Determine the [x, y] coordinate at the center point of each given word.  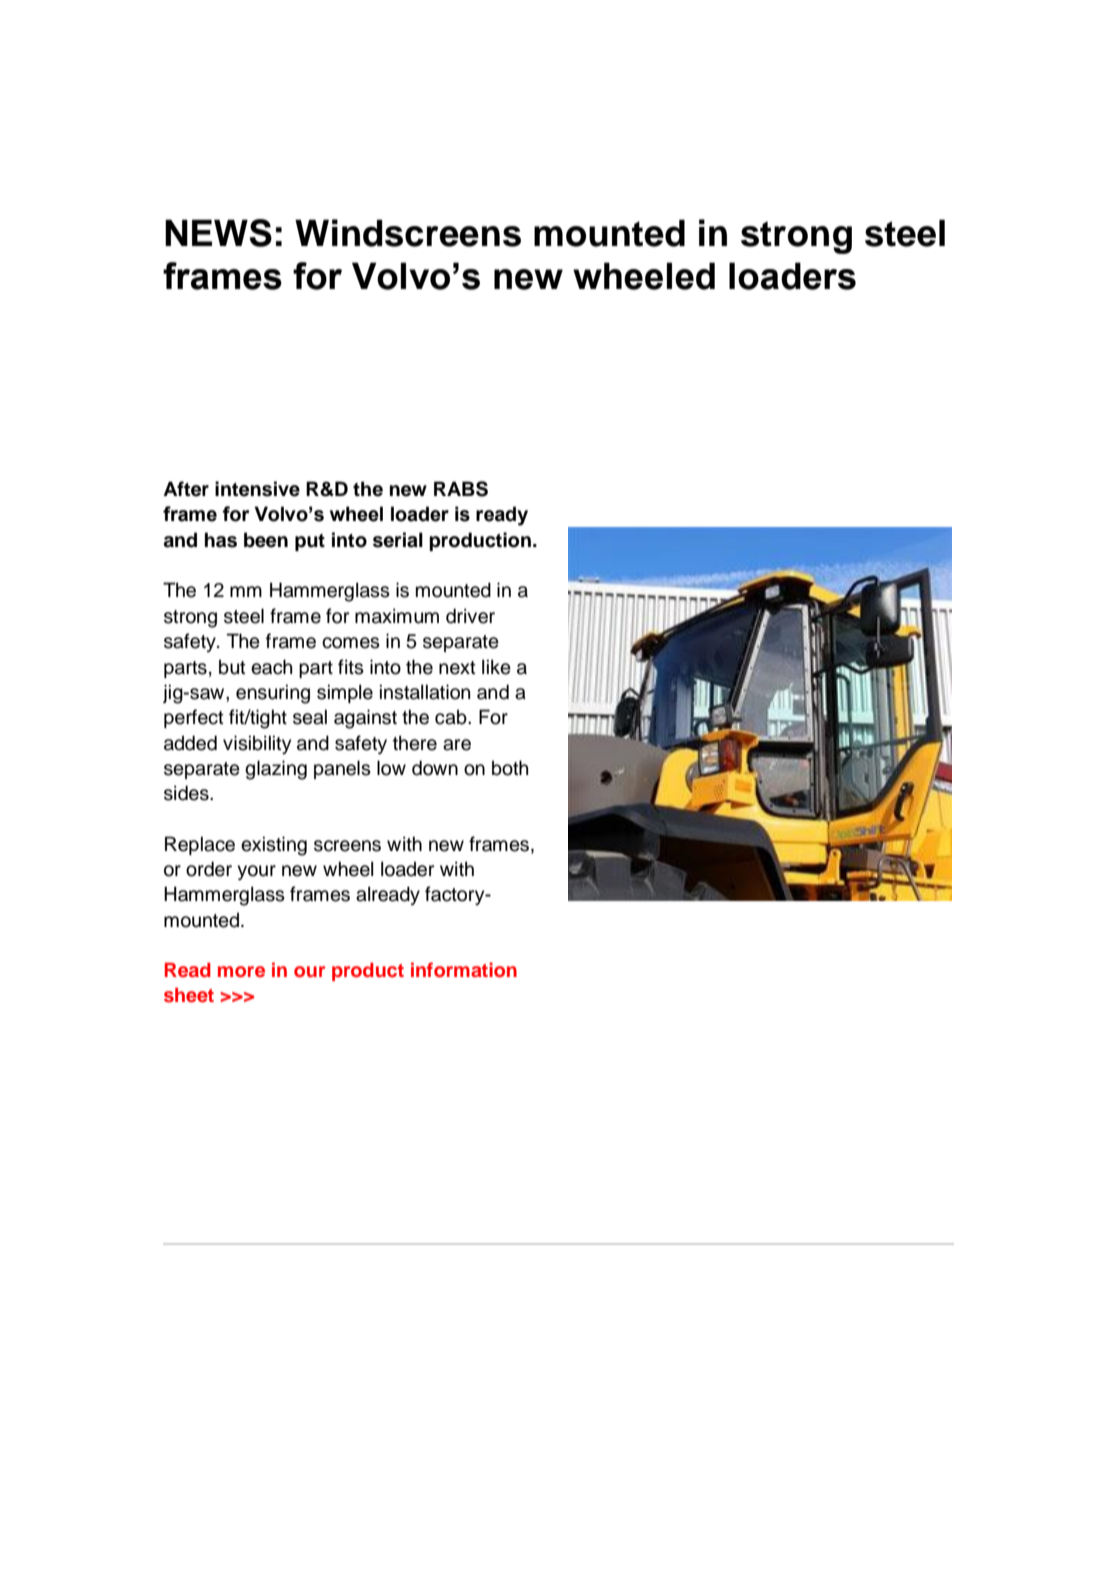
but [232, 667]
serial [398, 540]
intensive [257, 489]
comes [351, 643]
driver [470, 616]
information [464, 970]
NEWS [218, 233]
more [241, 972]
